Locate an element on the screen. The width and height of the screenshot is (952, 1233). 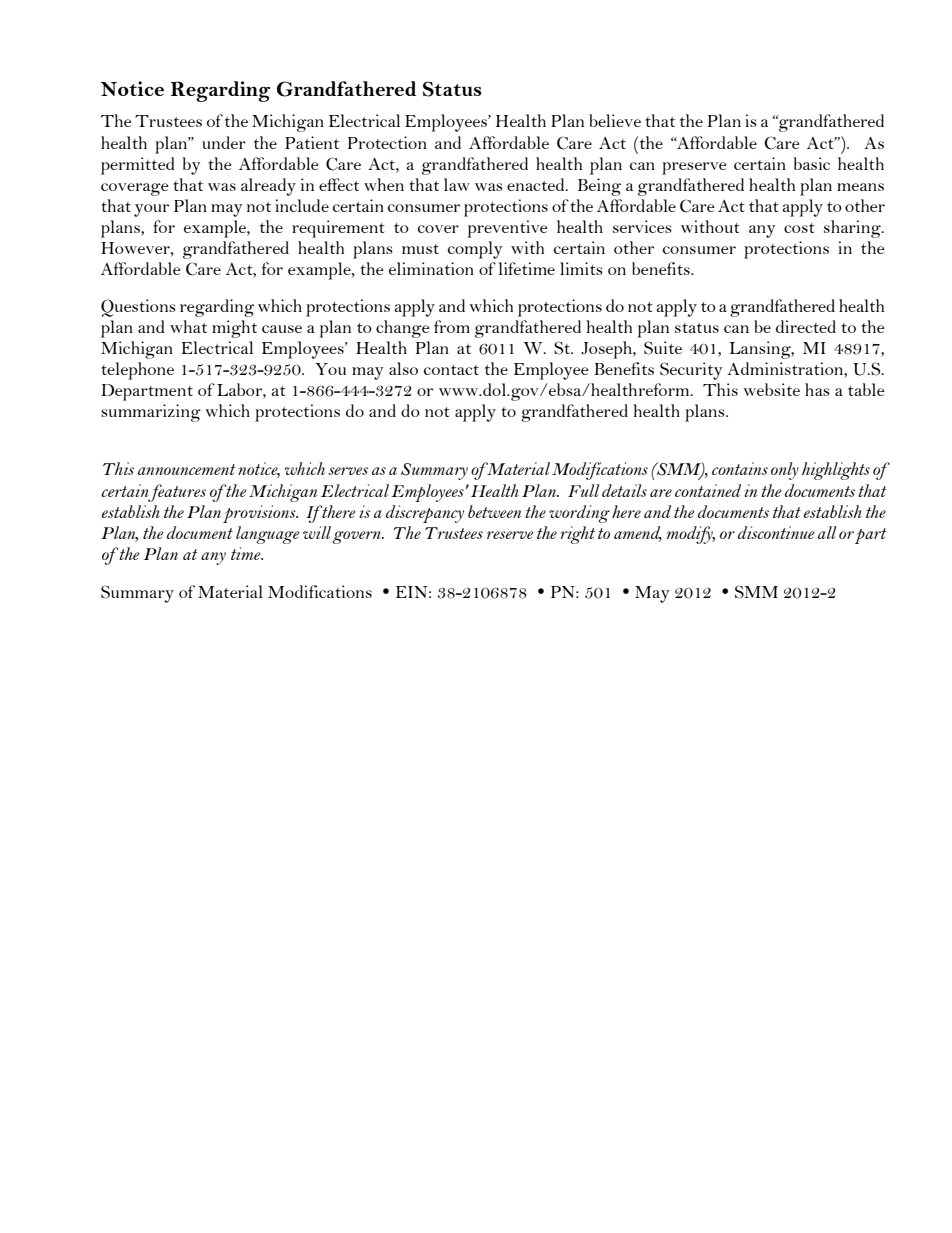
elimination is located at coordinates (431, 268).
